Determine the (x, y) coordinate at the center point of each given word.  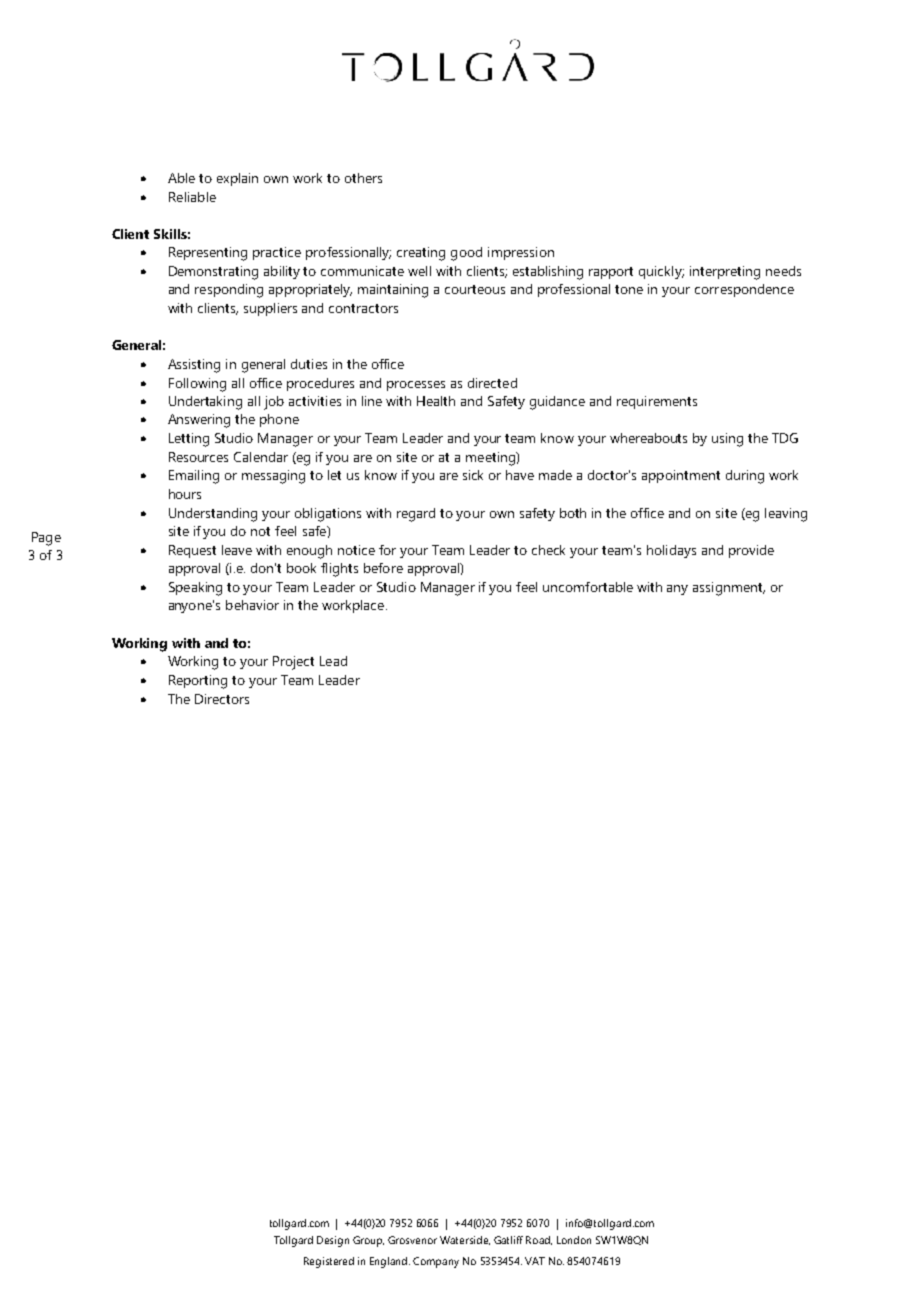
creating (421, 254)
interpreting (725, 273)
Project (293, 663)
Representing (208, 254)
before (383, 568)
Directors (222, 699)
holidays (671, 551)
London (574, 1240)
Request (192, 551)
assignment (729, 589)
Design (333, 1241)
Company (436, 1262)
